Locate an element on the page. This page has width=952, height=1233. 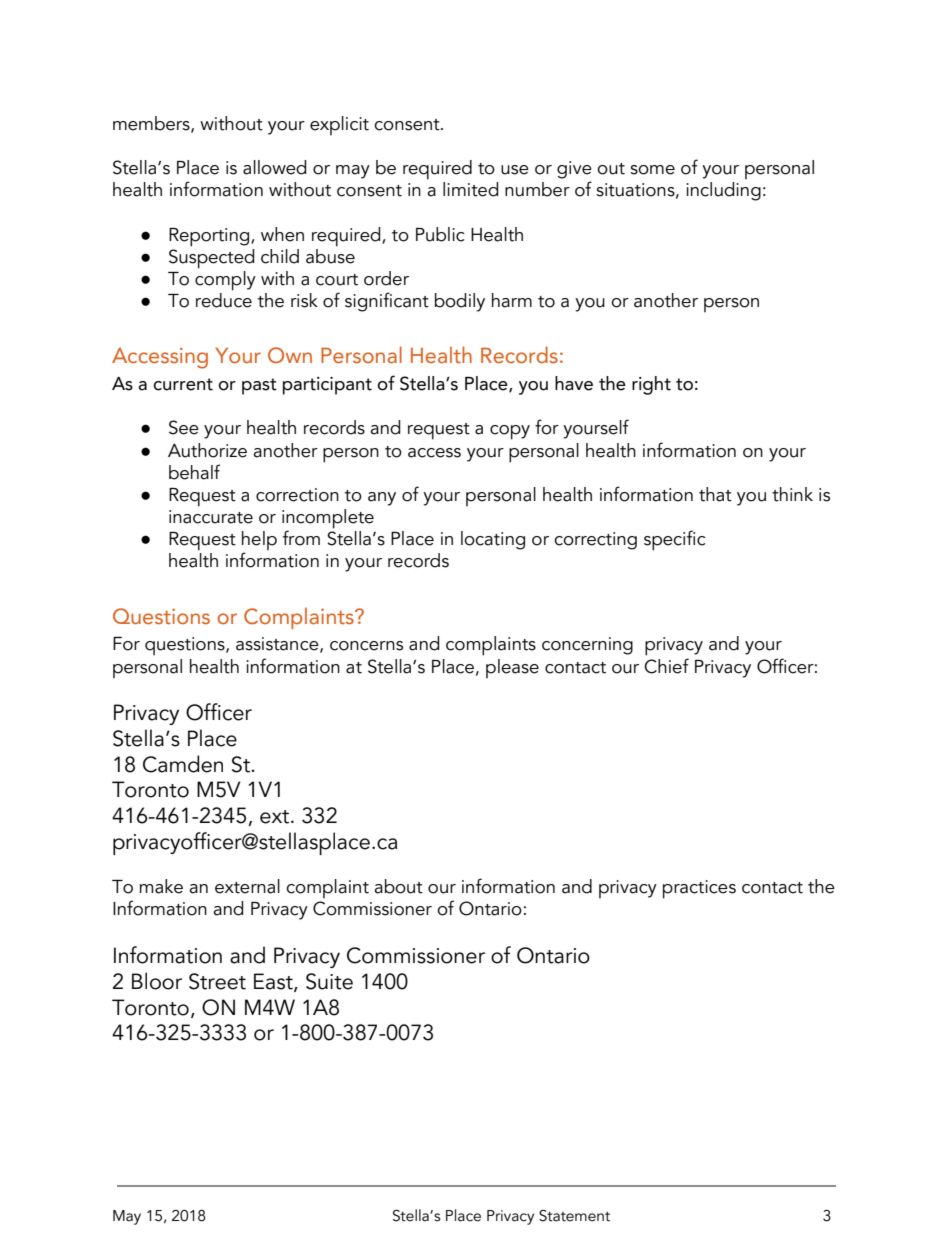
Street is located at coordinates (217, 981).
